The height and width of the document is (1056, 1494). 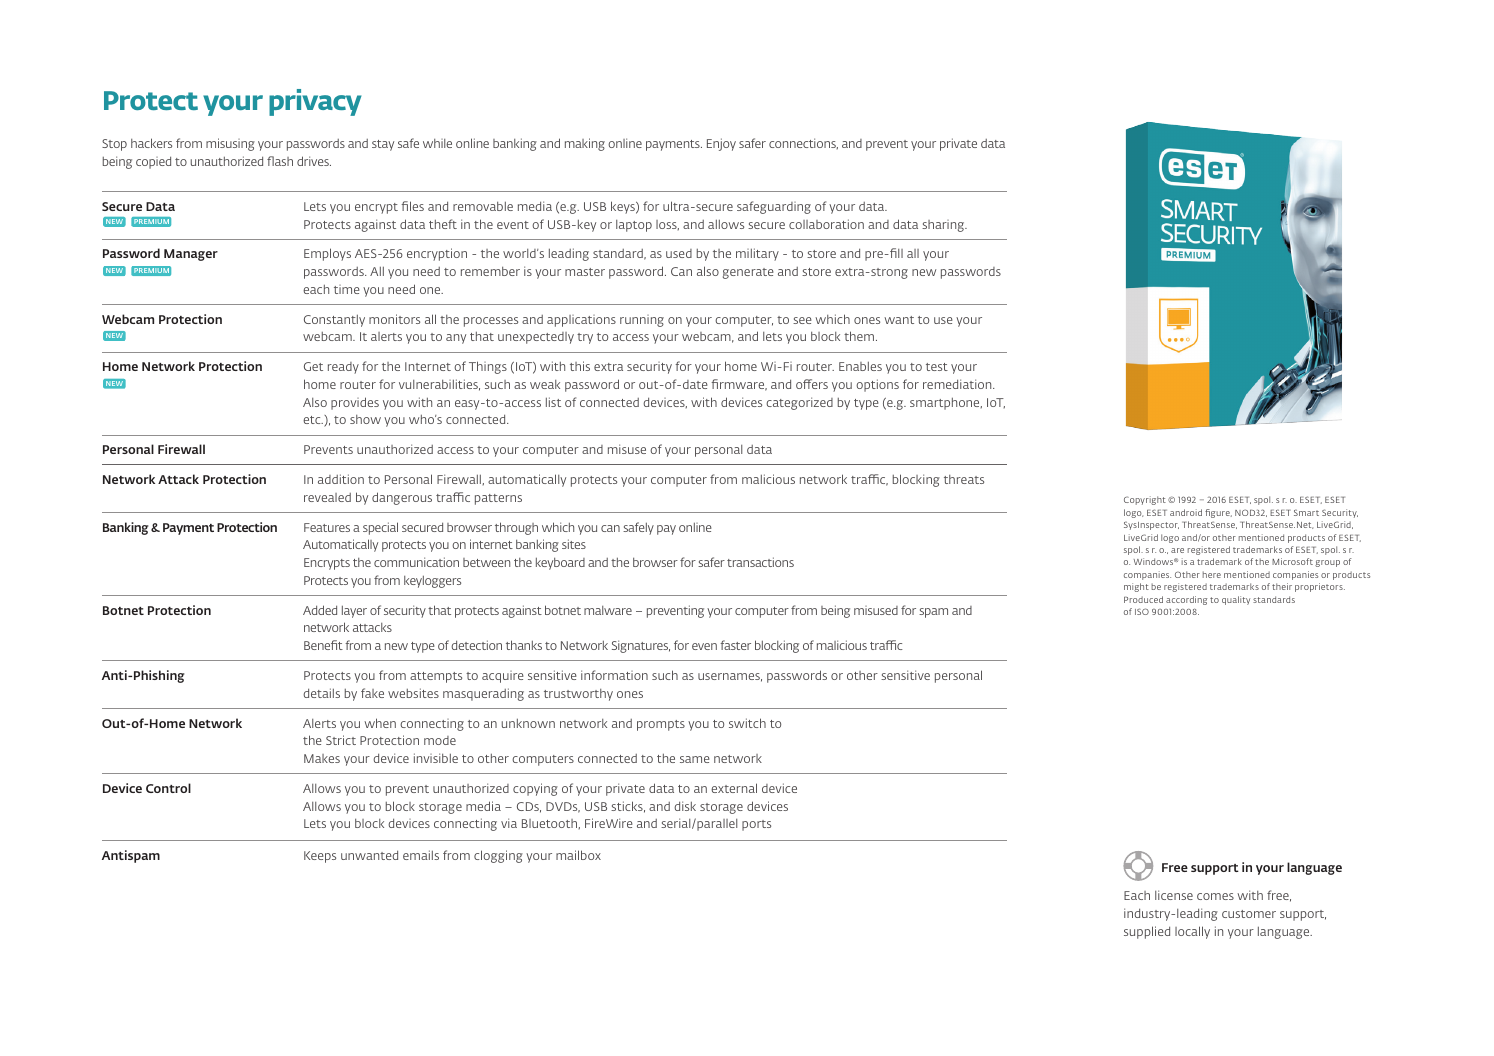 What do you see at coordinates (320, 857) in the document?
I see `Keeps` at bounding box center [320, 857].
